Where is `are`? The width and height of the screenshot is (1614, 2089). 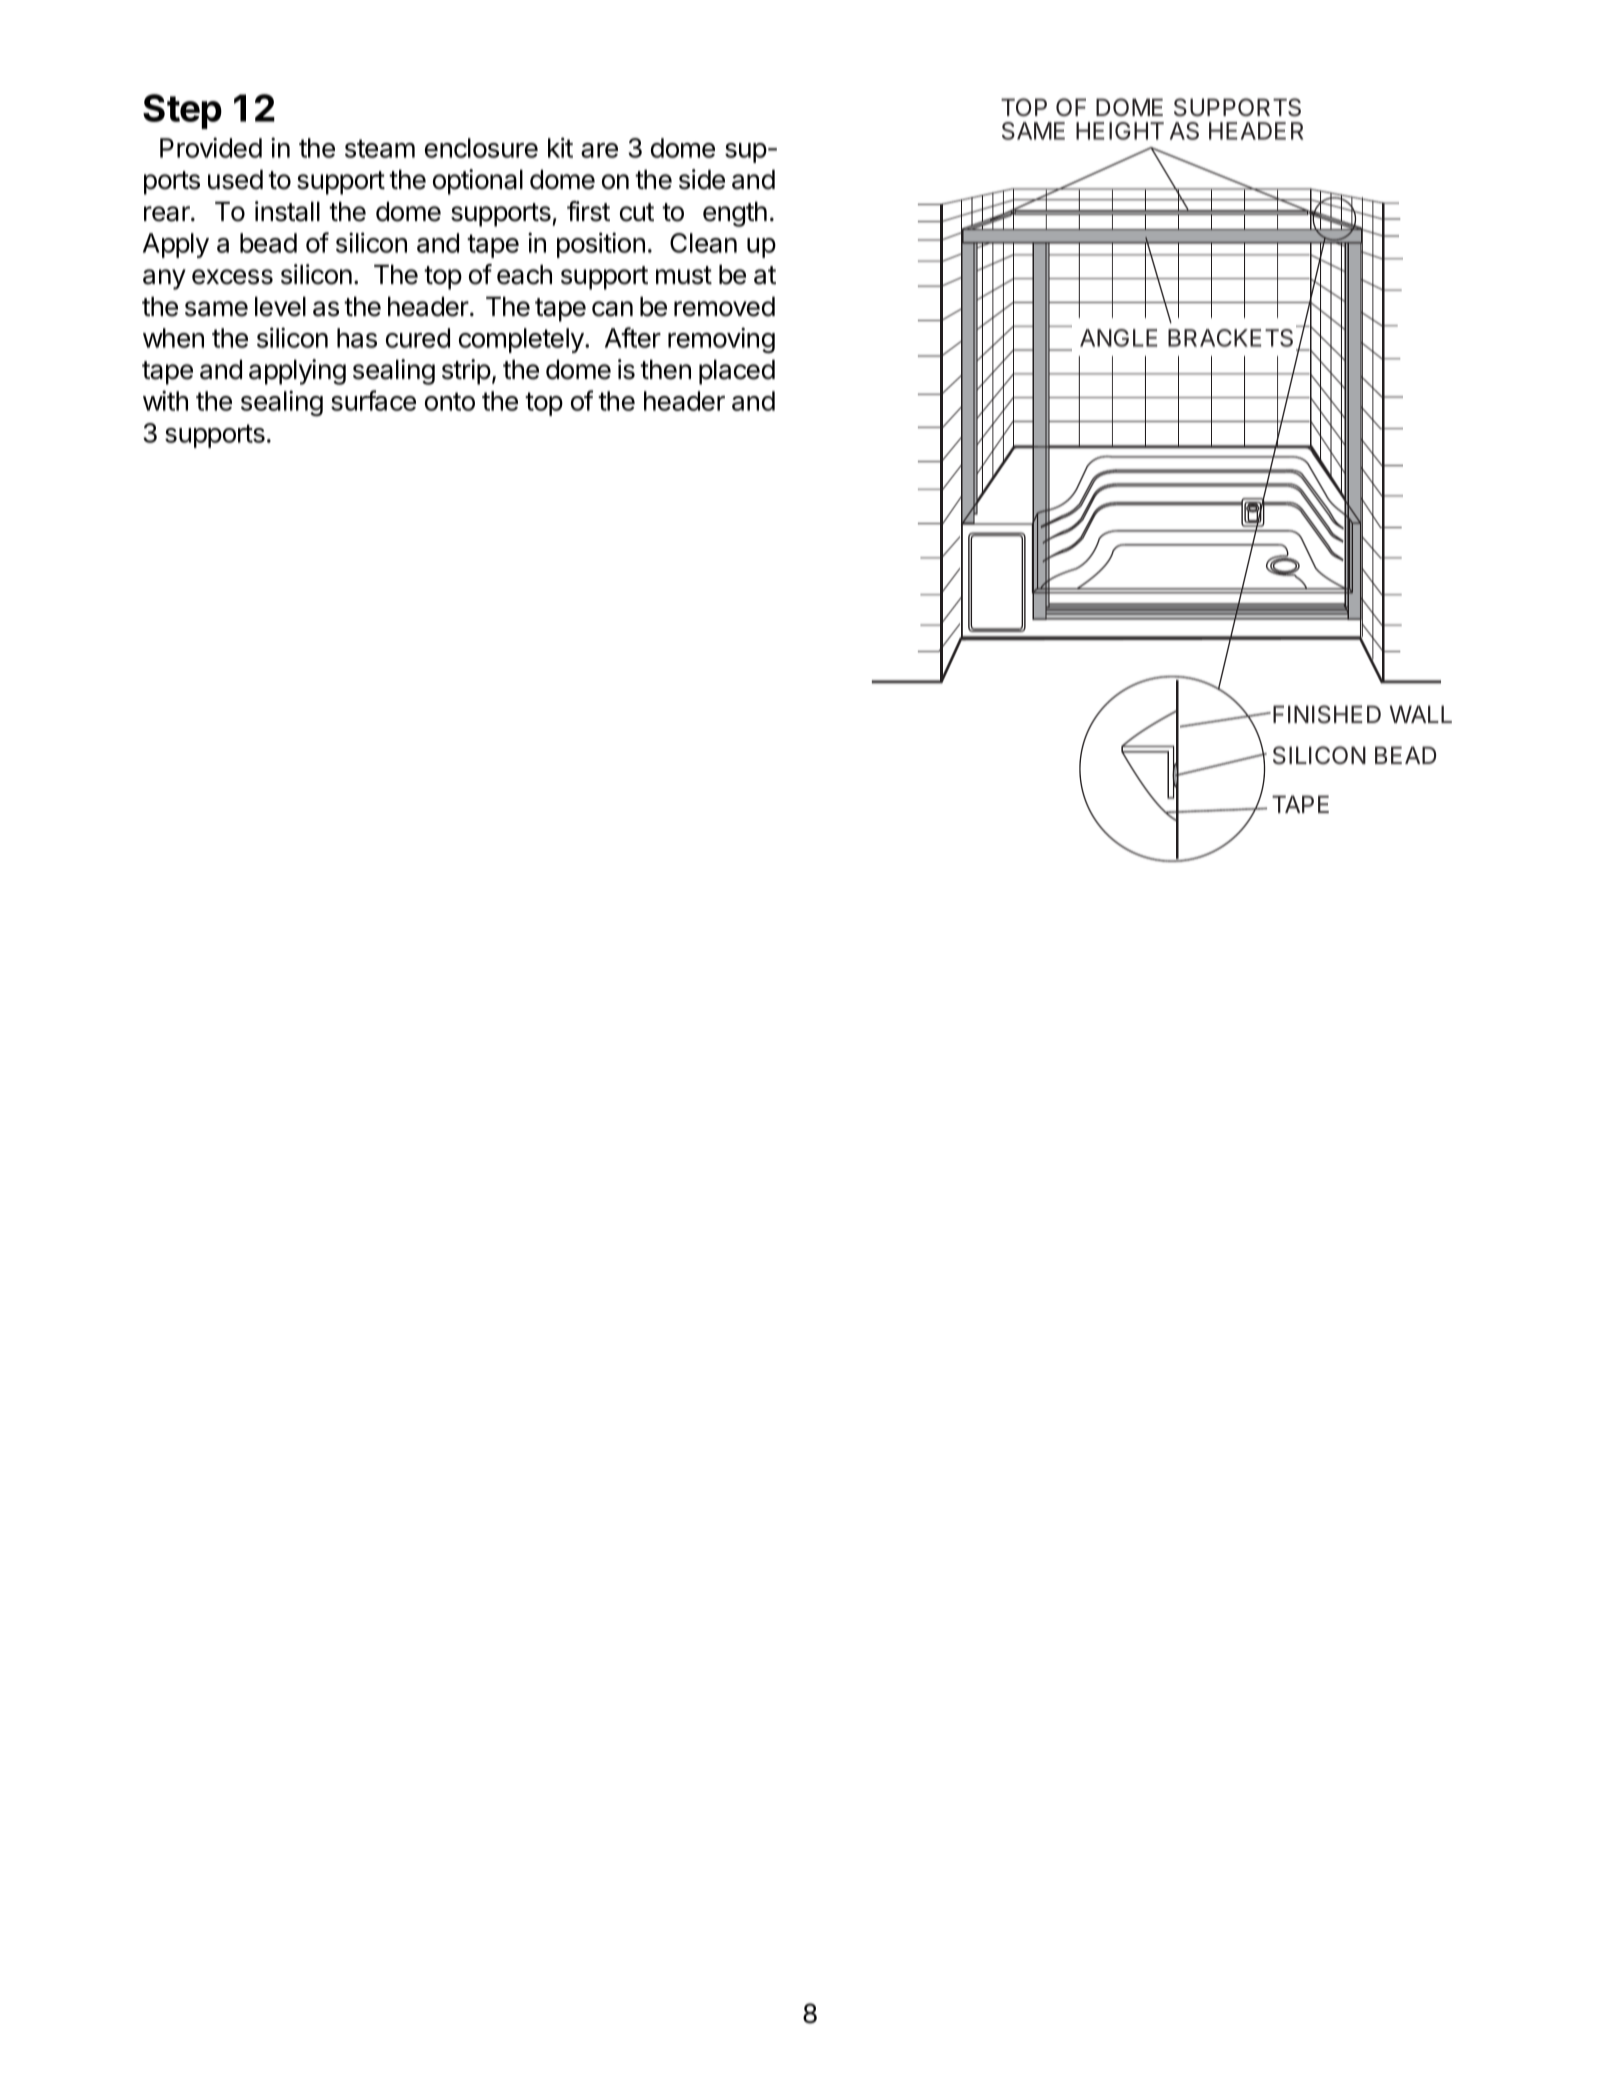
are is located at coordinates (599, 150).
